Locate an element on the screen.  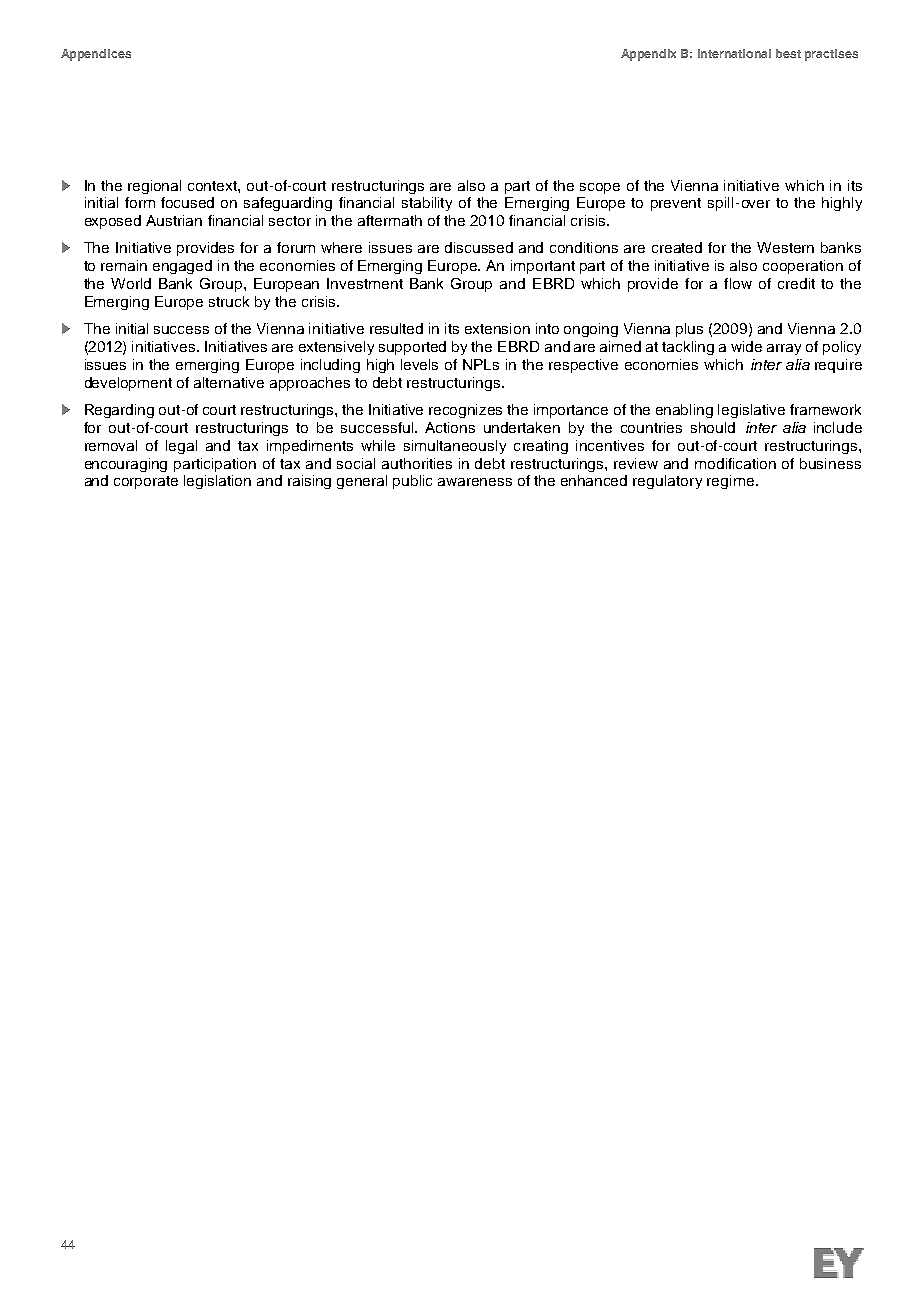
legislation is located at coordinates (217, 482).
